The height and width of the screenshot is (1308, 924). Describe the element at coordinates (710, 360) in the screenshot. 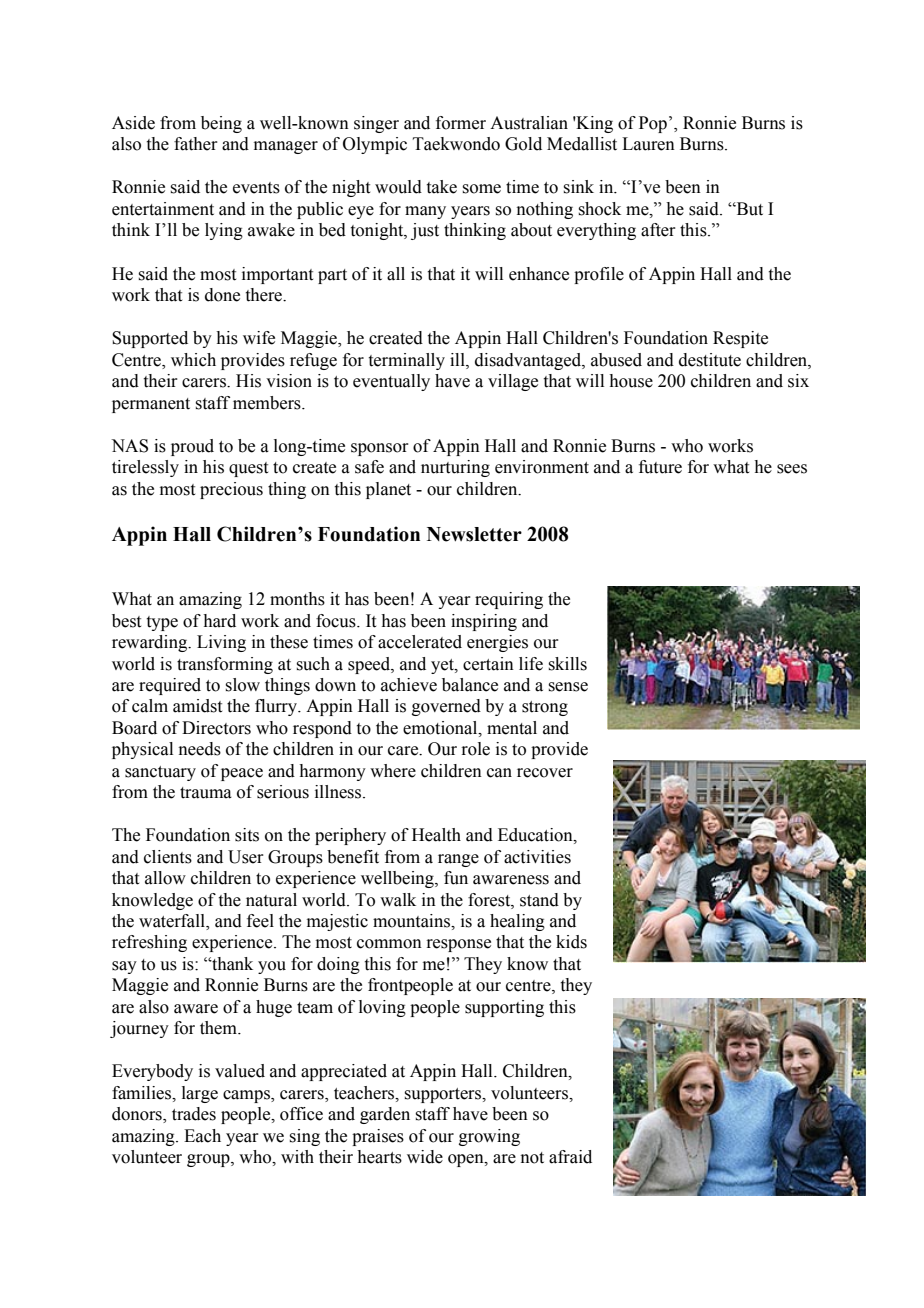

I see `destitute` at that location.
